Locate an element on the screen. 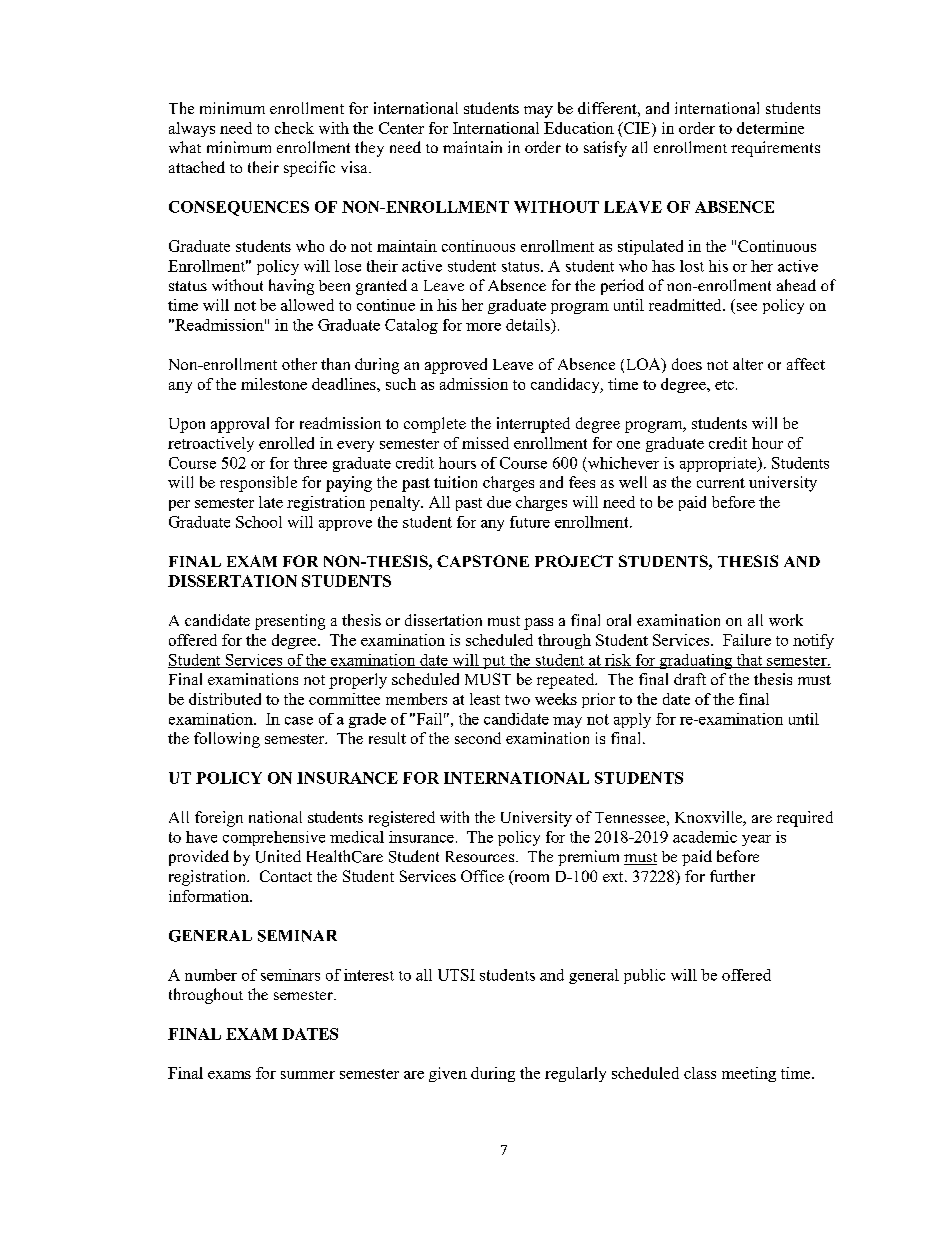 The image size is (952, 1233). comprehensive is located at coordinates (274, 838).
